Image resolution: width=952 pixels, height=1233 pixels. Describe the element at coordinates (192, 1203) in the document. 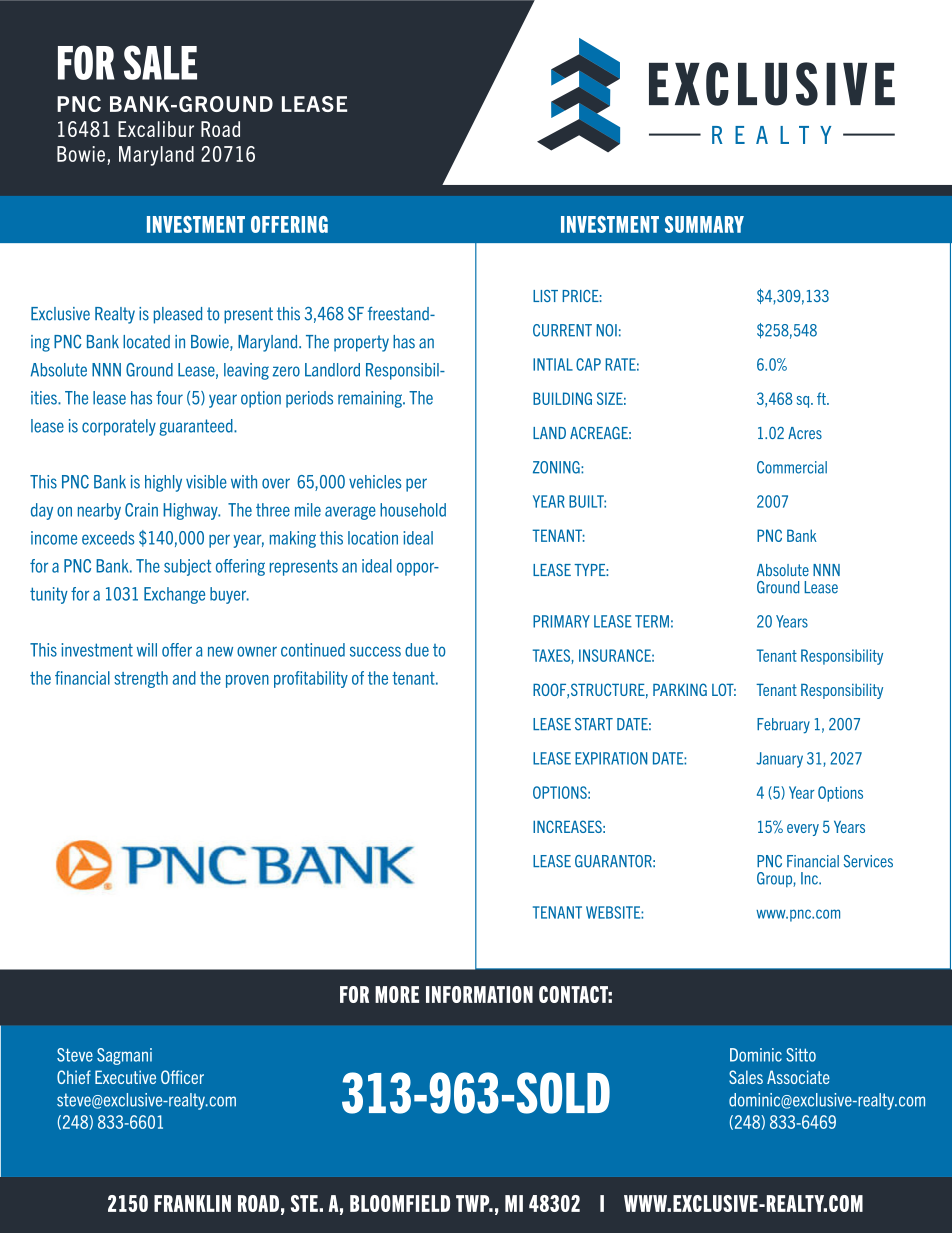

I see `FRANKLIN` at that location.
